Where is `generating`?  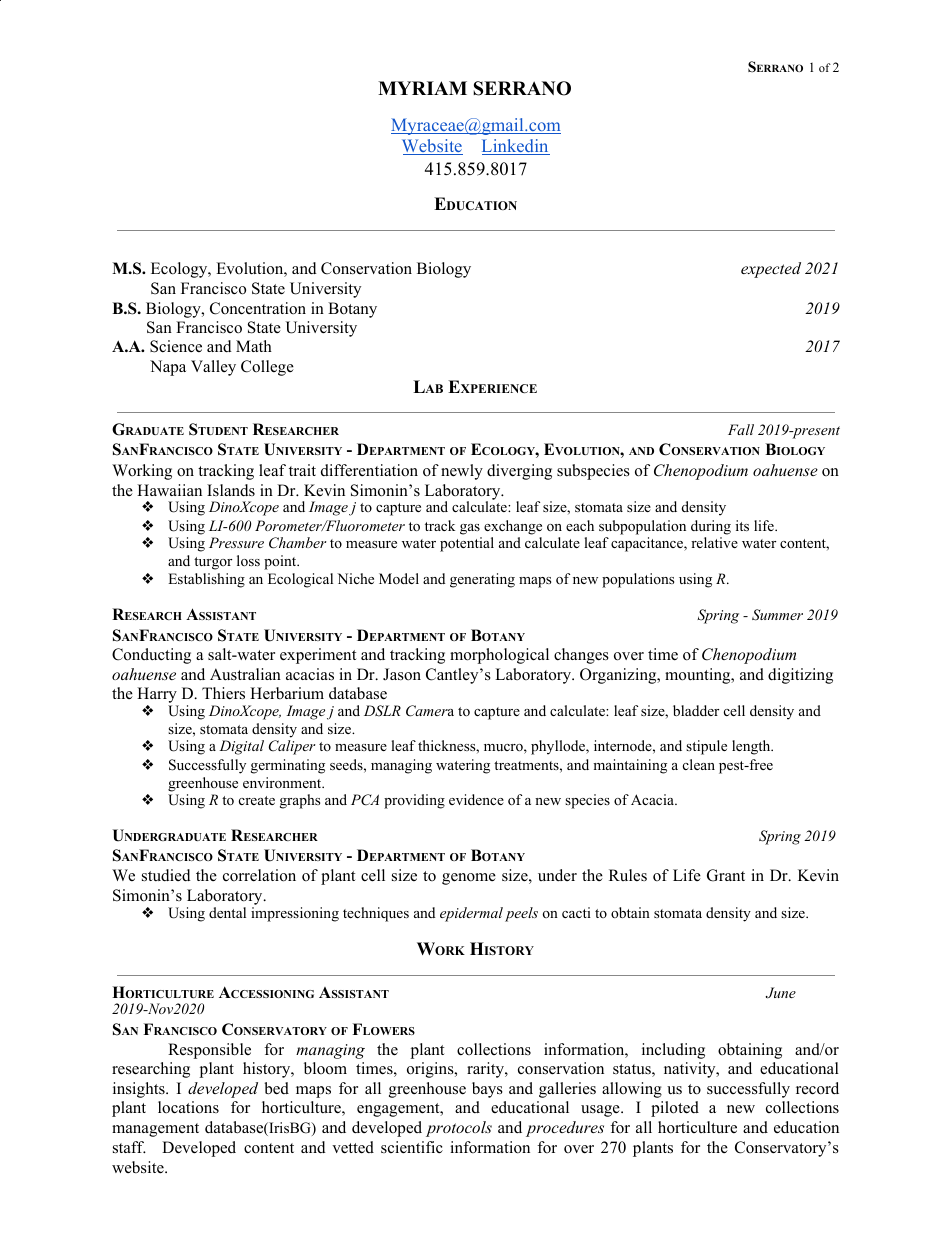
generating is located at coordinates (482, 580).
